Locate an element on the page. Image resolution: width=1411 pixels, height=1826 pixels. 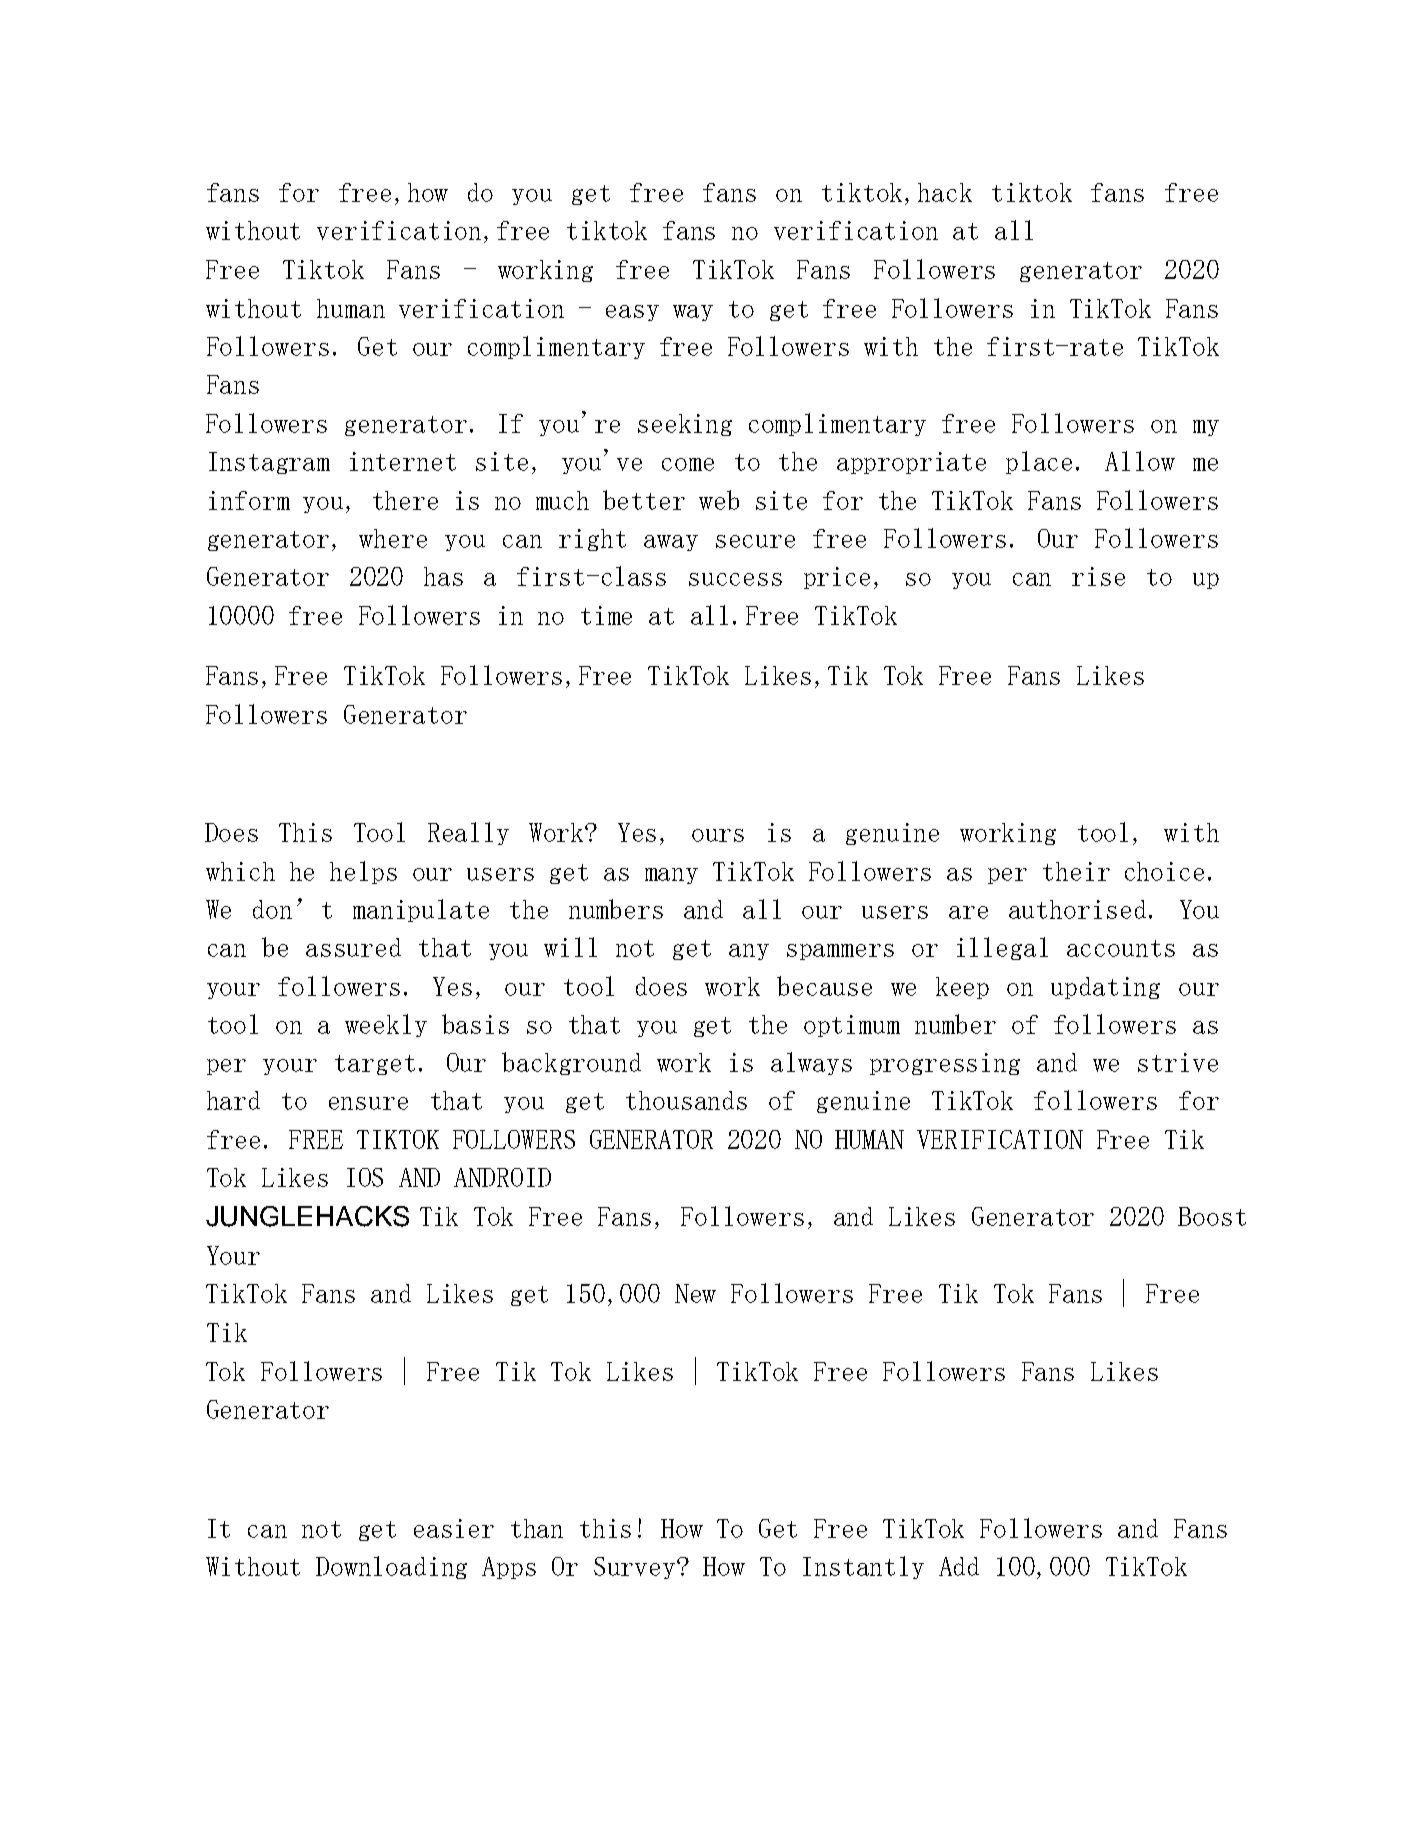
ours is located at coordinates (718, 835).
